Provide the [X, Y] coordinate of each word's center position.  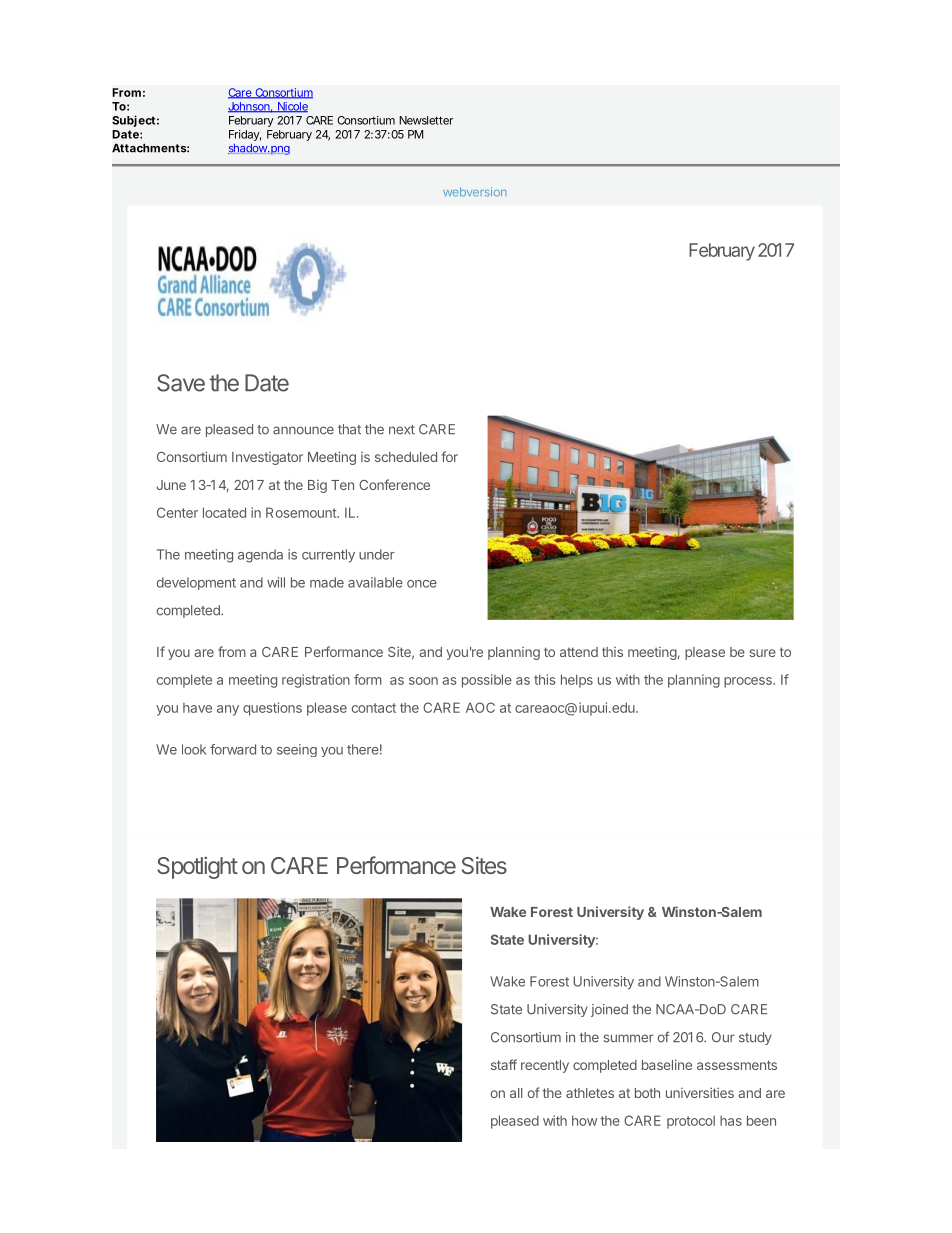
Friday [245, 135]
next [402, 430]
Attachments [150, 148]
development [196, 583]
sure [762, 653]
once [422, 584]
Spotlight [197, 867]
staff [504, 1064]
